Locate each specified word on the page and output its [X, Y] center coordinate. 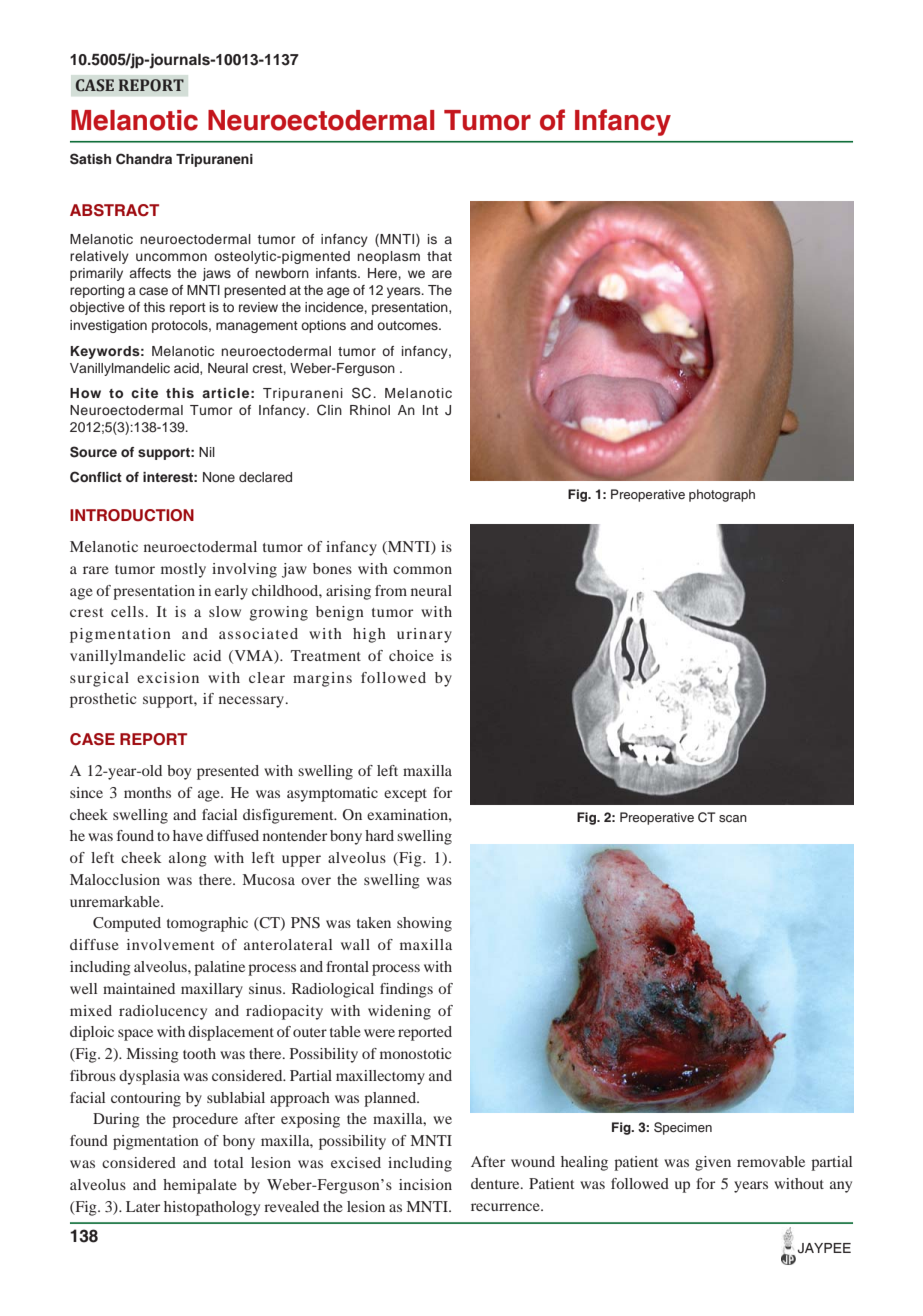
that [439, 256]
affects [150, 273]
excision [168, 677]
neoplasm [389, 257]
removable [771, 1161]
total [228, 1162]
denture [496, 1183]
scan [733, 818]
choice [411, 655]
